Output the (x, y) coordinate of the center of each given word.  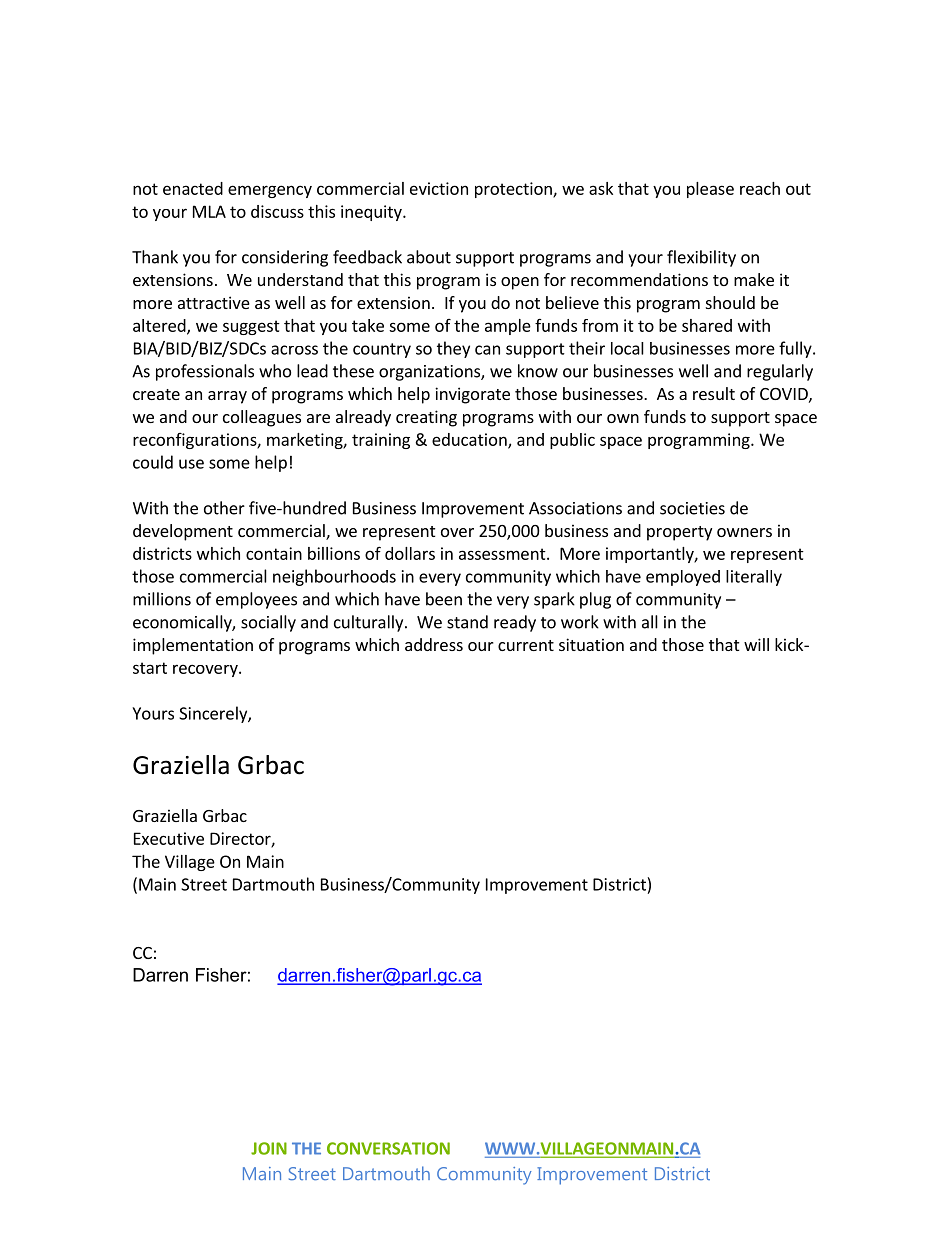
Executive (169, 838)
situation (591, 644)
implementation (193, 646)
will (756, 644)
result (714, 393)
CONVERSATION (388, 1148)
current (526, 645)
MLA (209, 211)
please (710, 190)
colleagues (262, 418)
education (470, 440)
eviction (439, 188)
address (434, 644)
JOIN (269, 1148)
